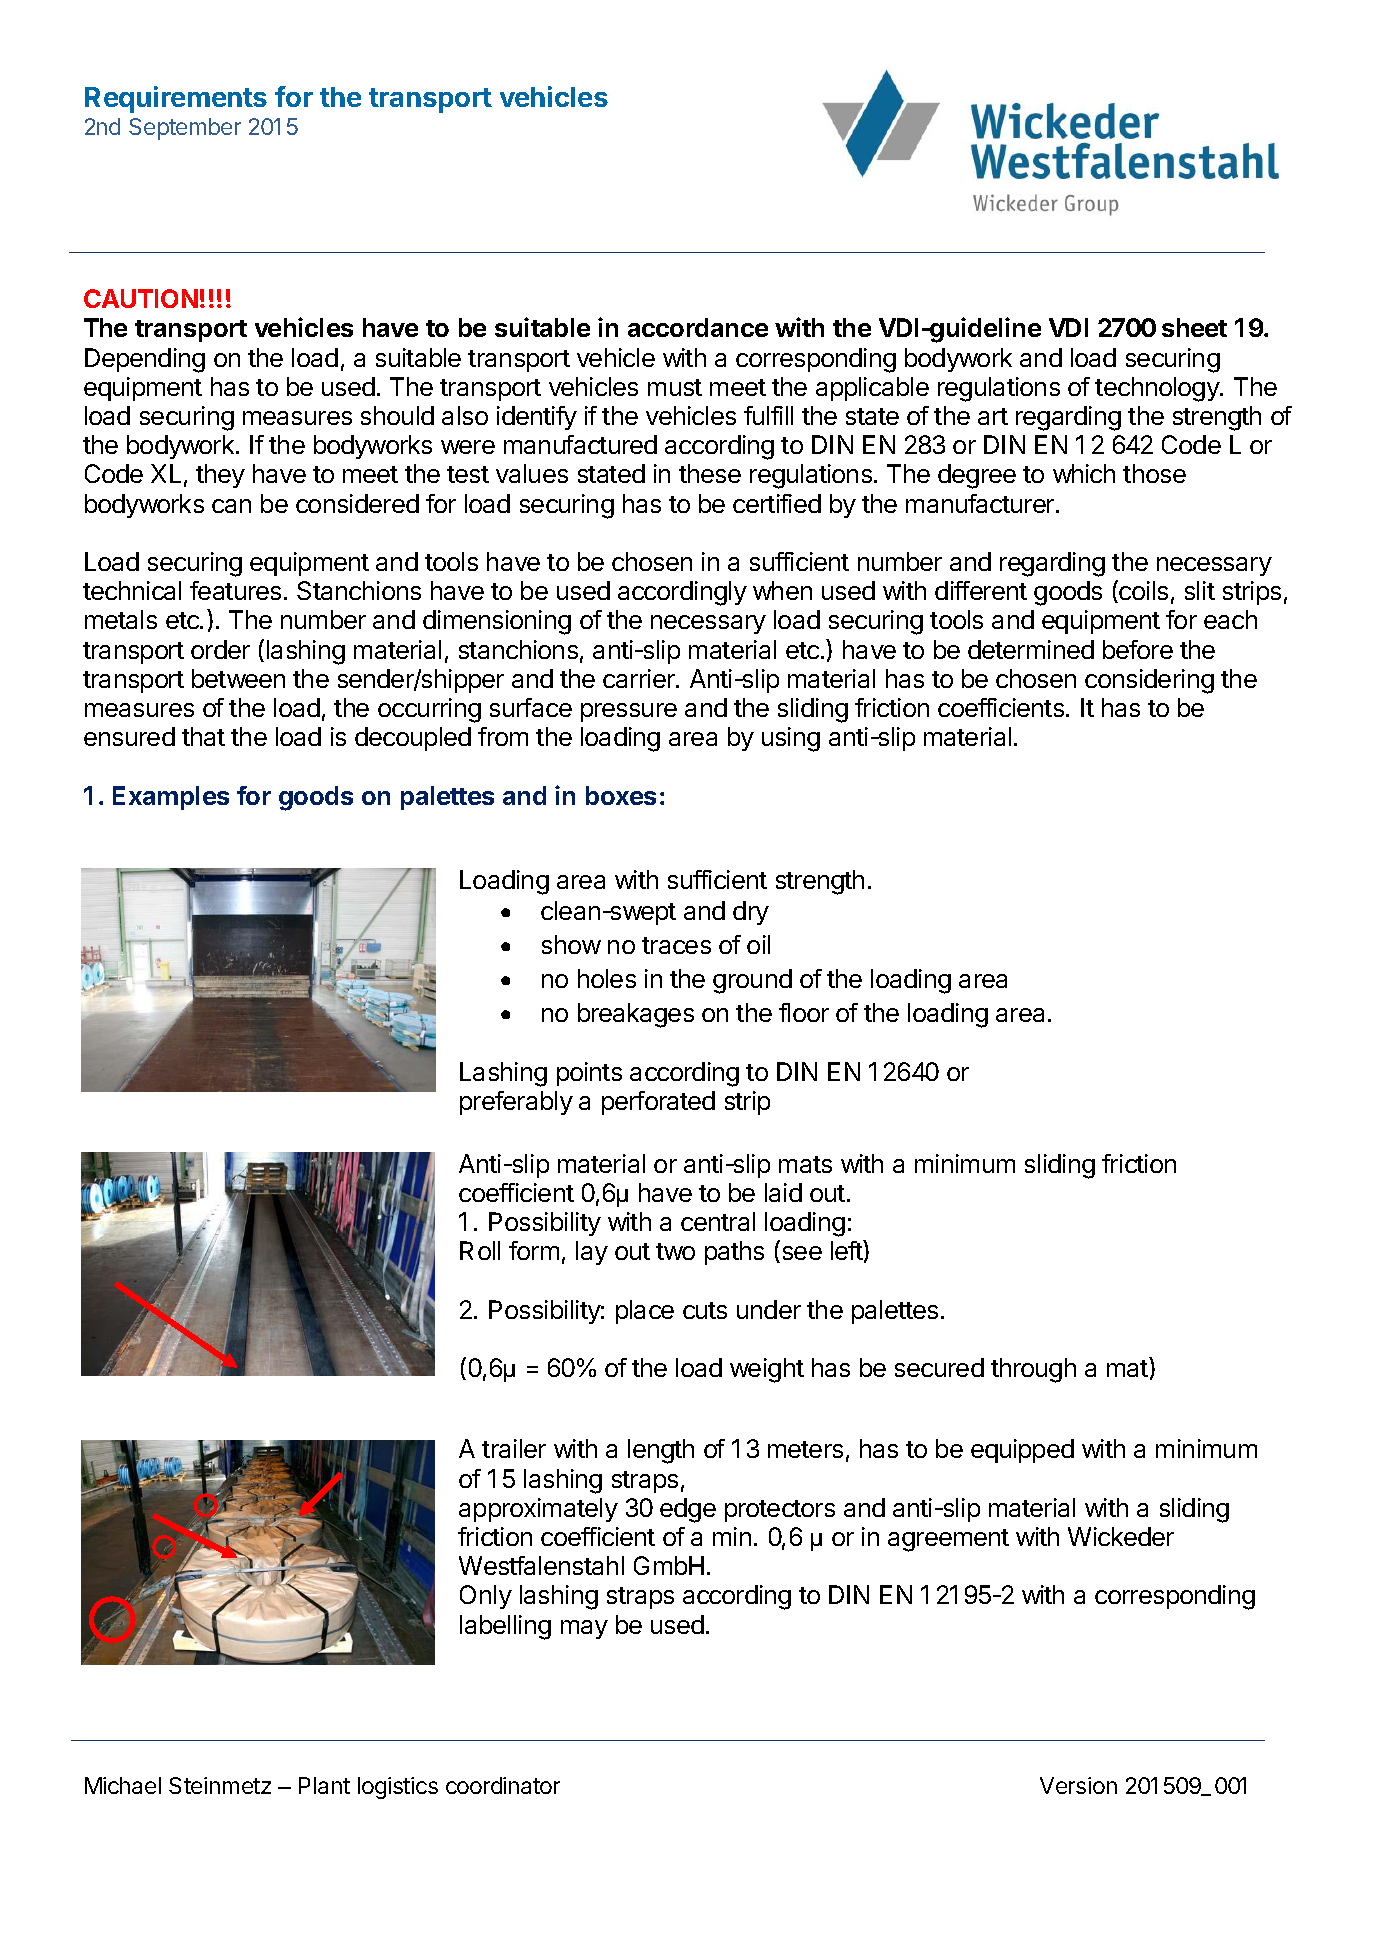  Describe the element at coordinates (718, 1221) in the image. I see `central` at that location.
